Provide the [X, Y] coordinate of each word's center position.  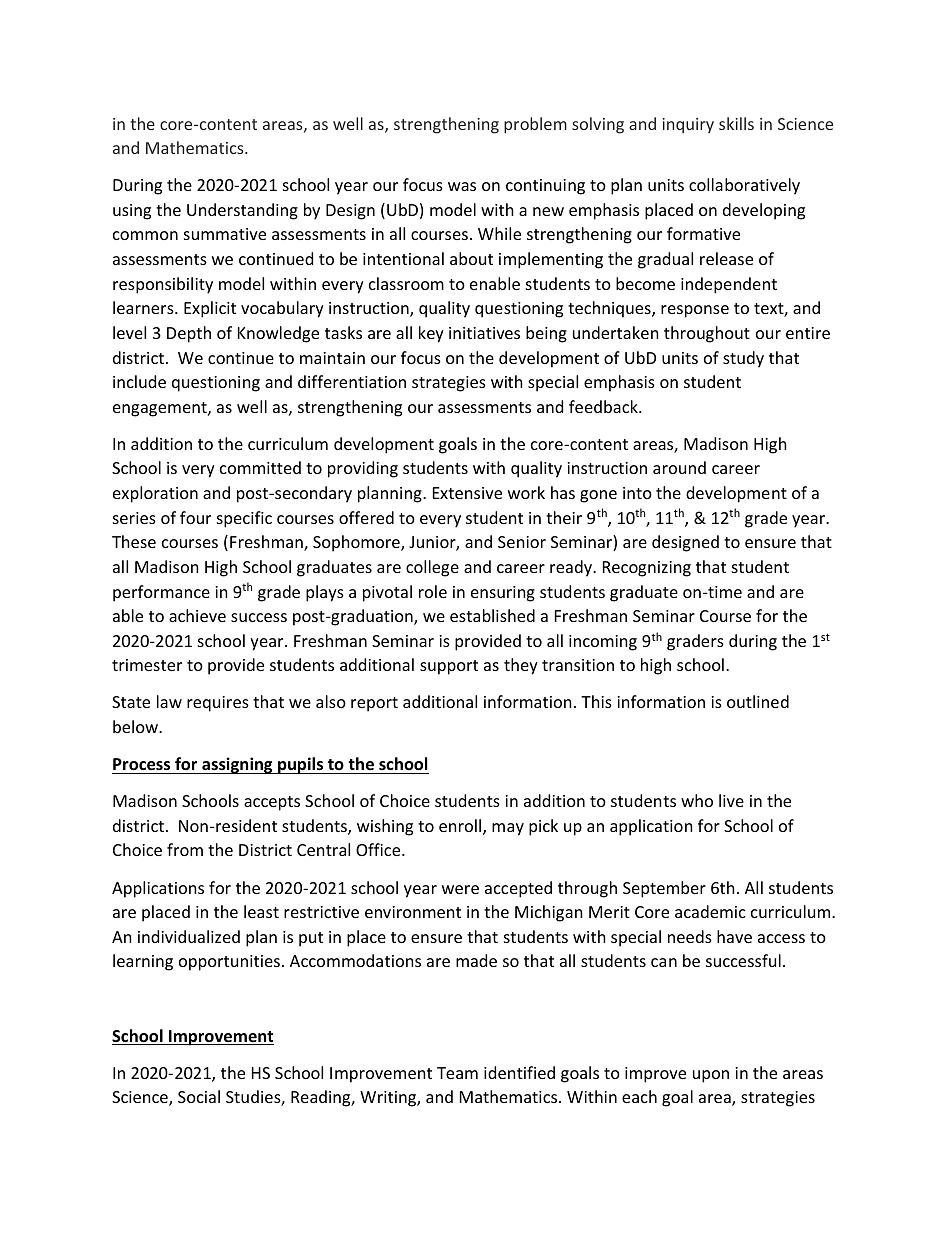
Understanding [242, 211]
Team [457, 1073]
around [679, 467]
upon [711, 1076]
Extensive [467, 493]
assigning [237, 765]
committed [260, 467]
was [462, 186]
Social [199, 1096]
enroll [461, 827]
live [731, 800]
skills [736, 123]
